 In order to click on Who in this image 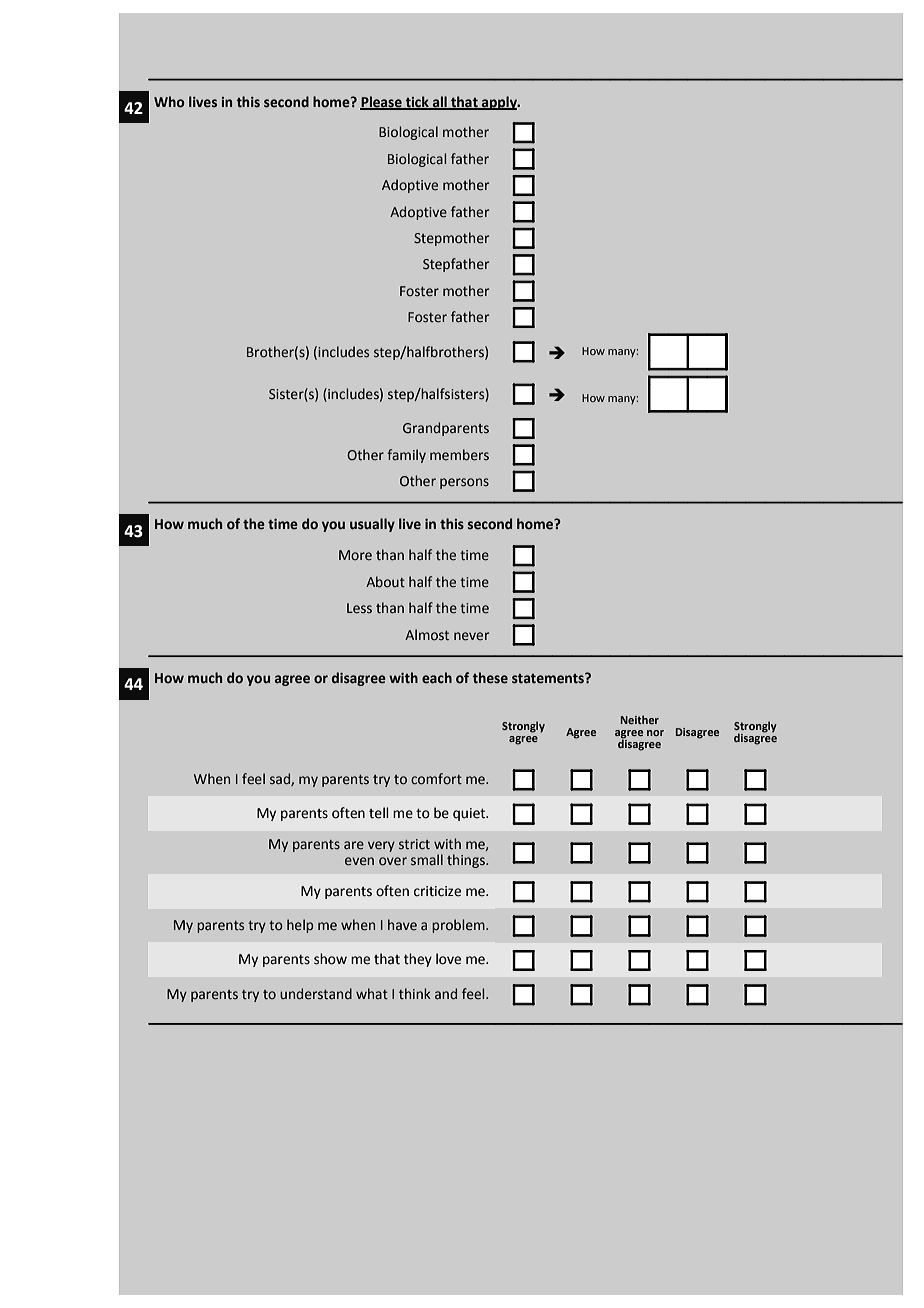, I will do `click(169, 102)`.
